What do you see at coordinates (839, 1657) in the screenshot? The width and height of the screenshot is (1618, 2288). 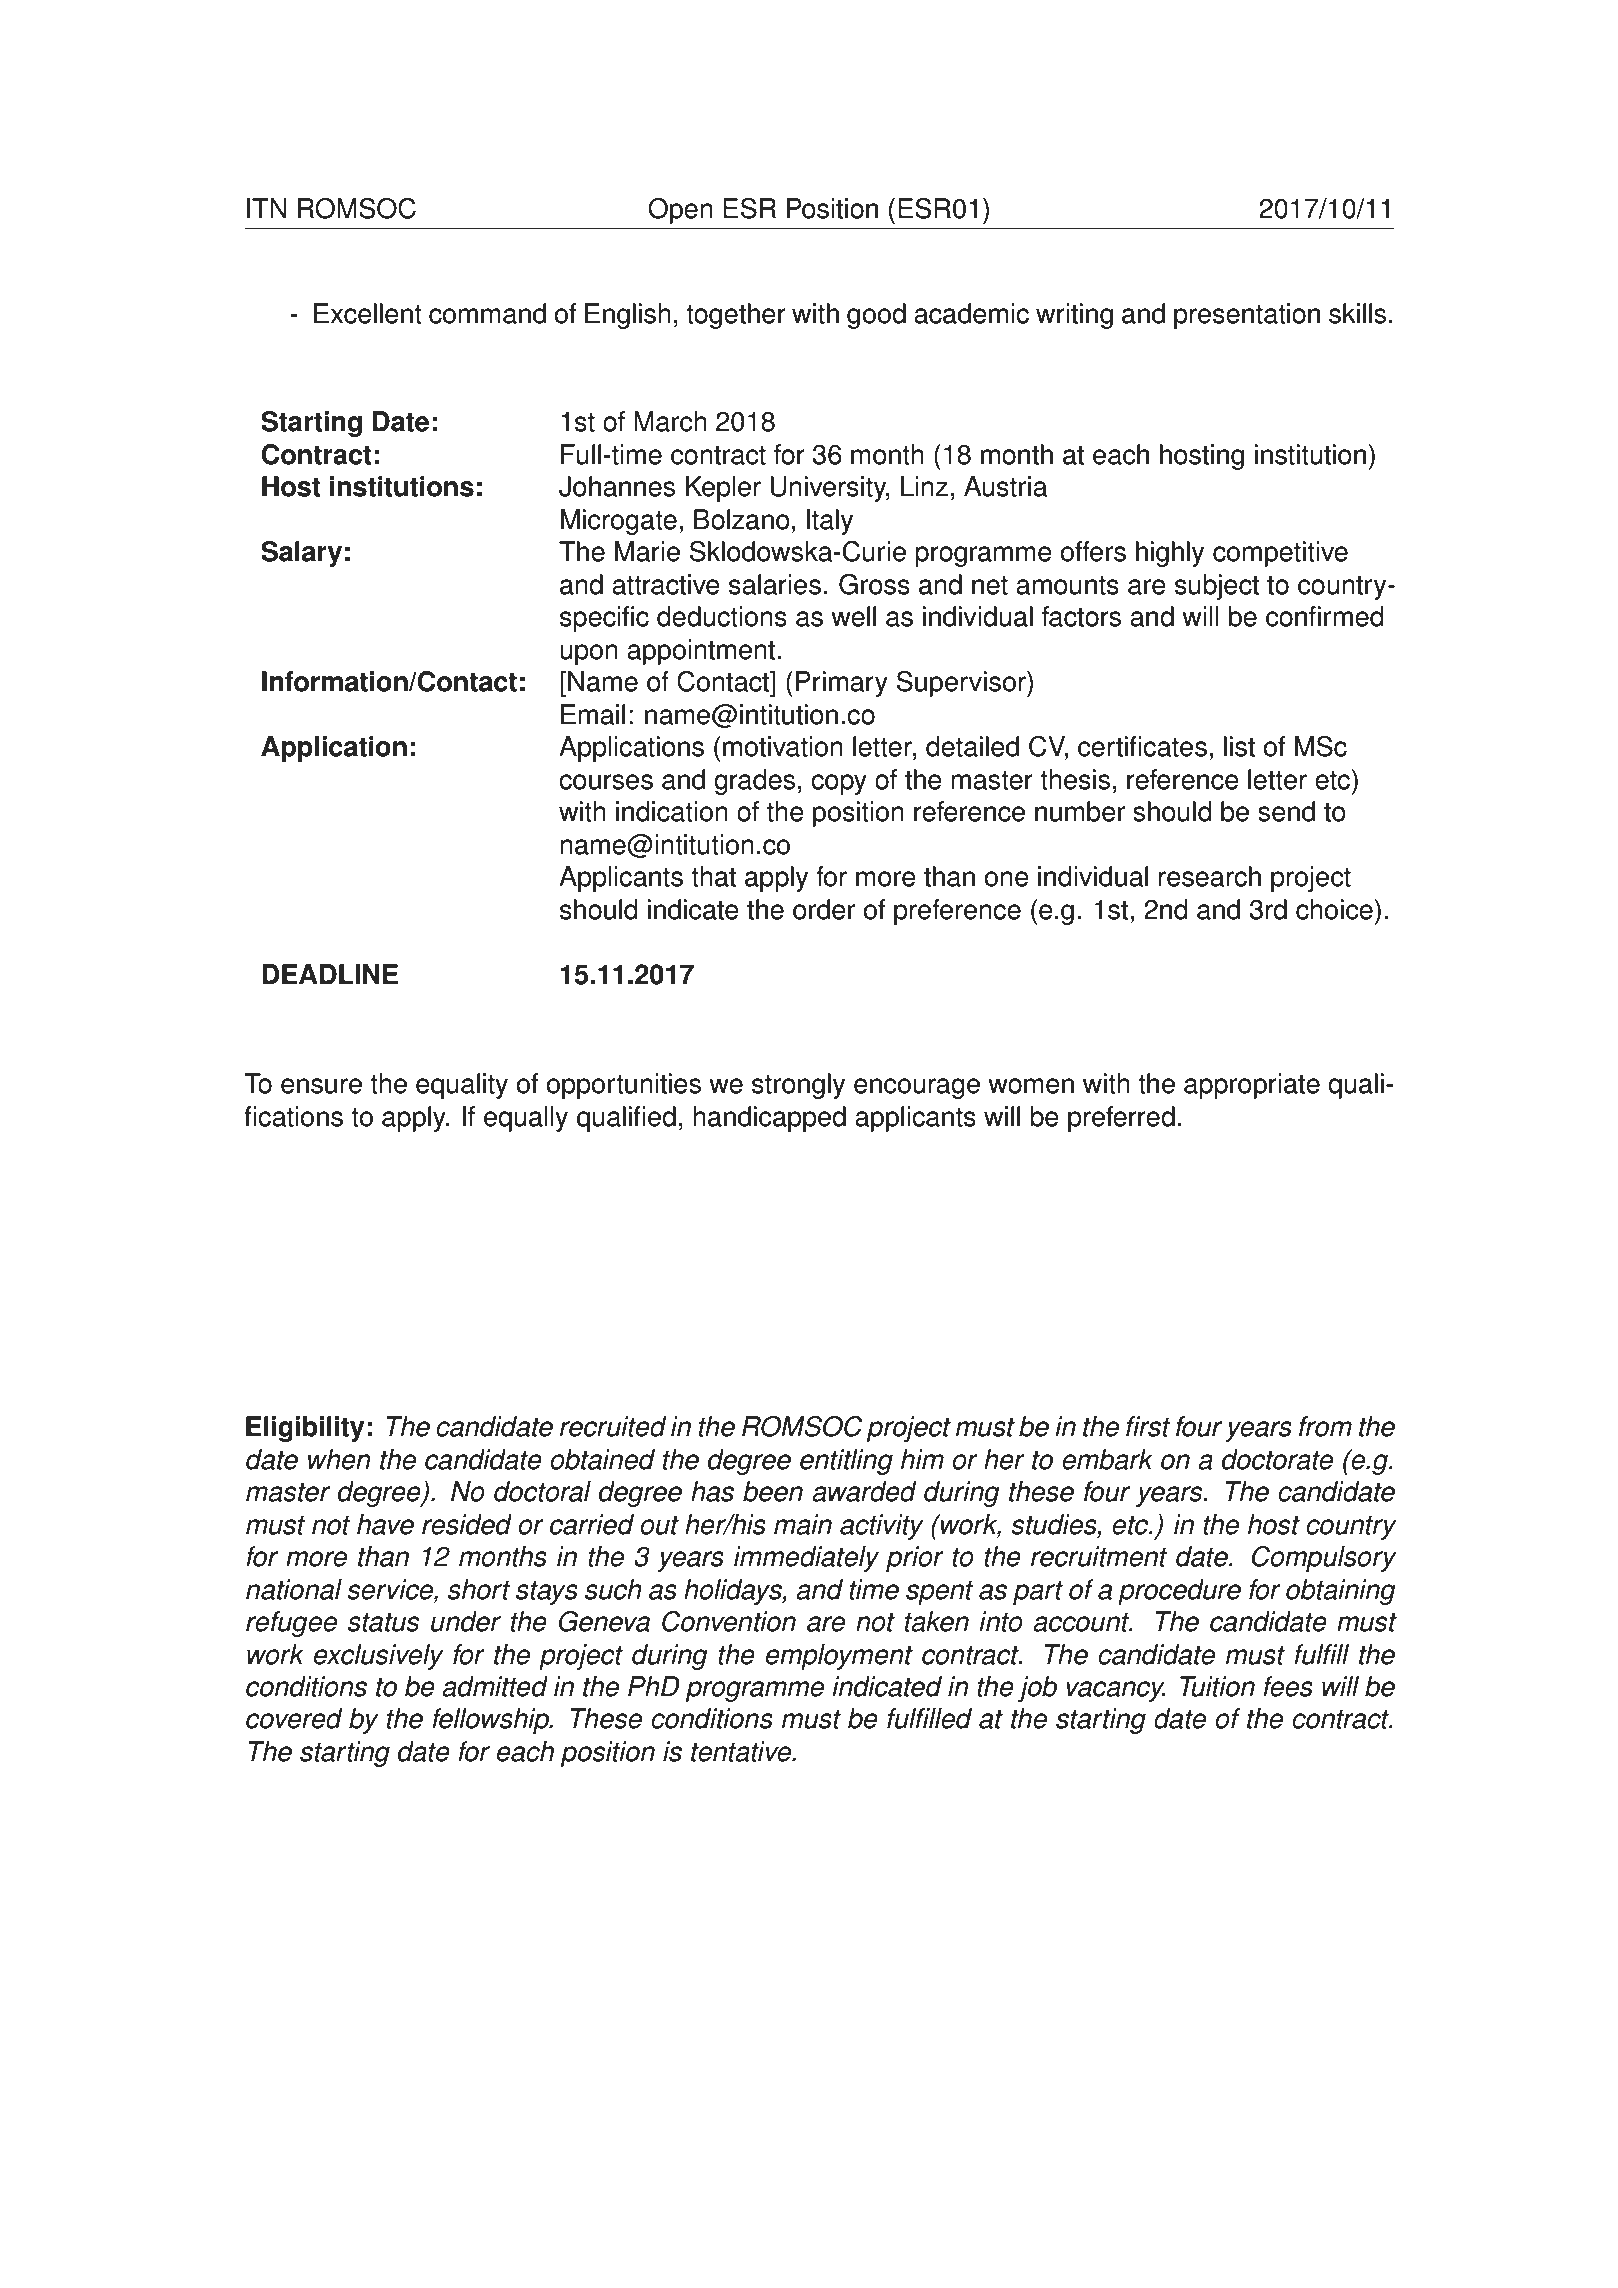 I see `employment` at bounding box center [839, 1657].
